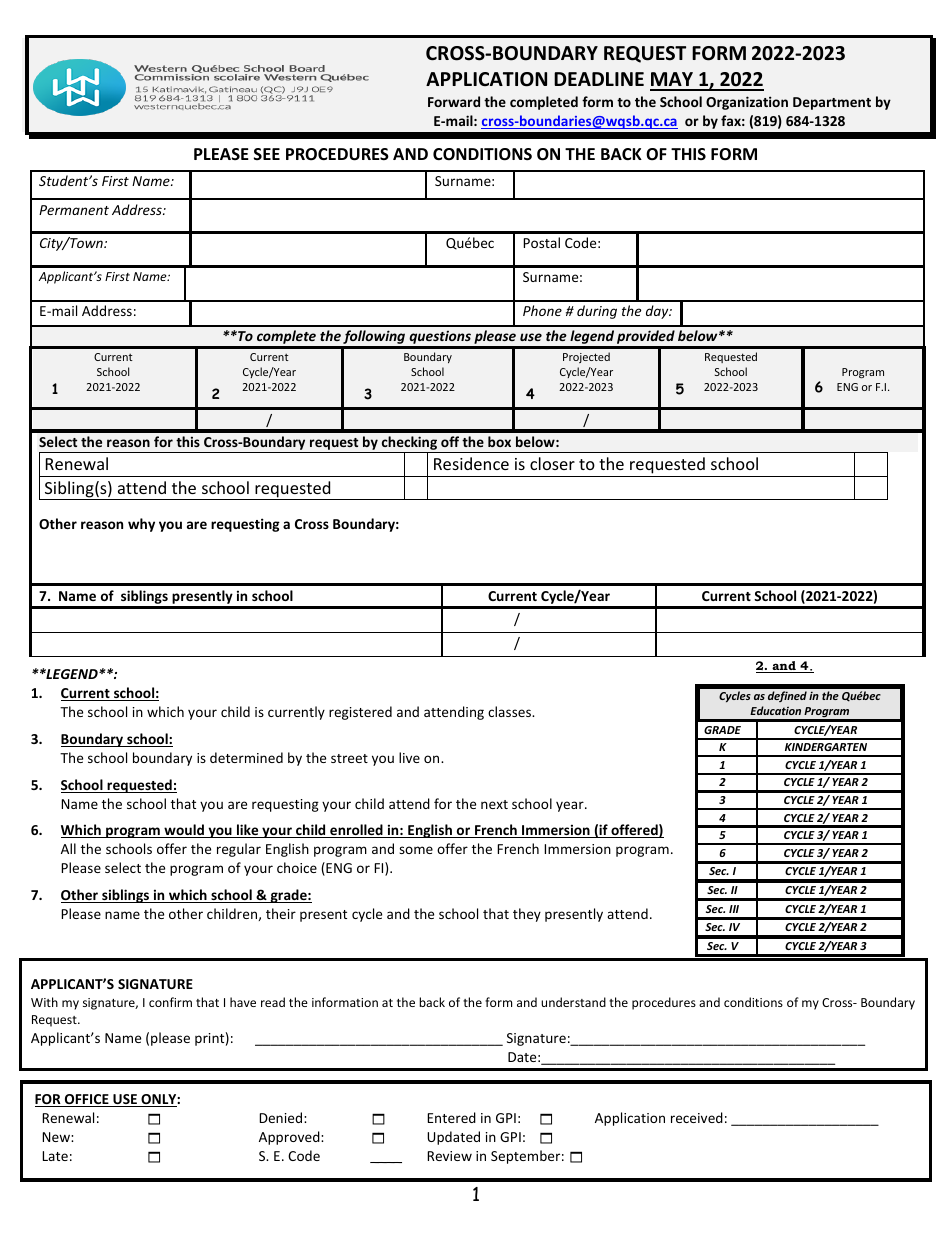 The width and height of the page is (952, 1233). What do you see at coordinates (597, 312) in the page?
I see `during` at bounding box center [597, 312].
